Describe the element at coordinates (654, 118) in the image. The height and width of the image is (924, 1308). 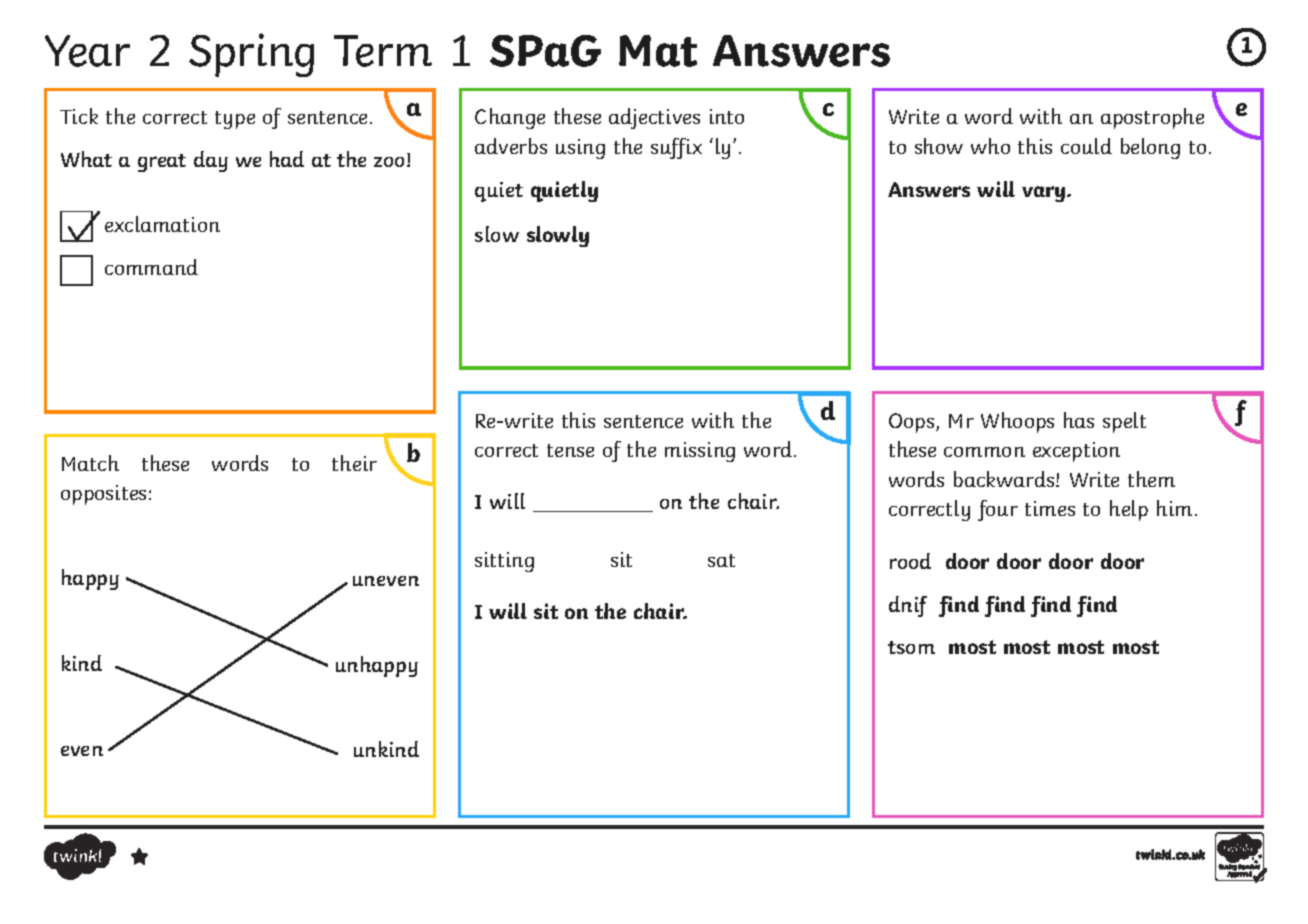
I see `adjectives` at that location.
